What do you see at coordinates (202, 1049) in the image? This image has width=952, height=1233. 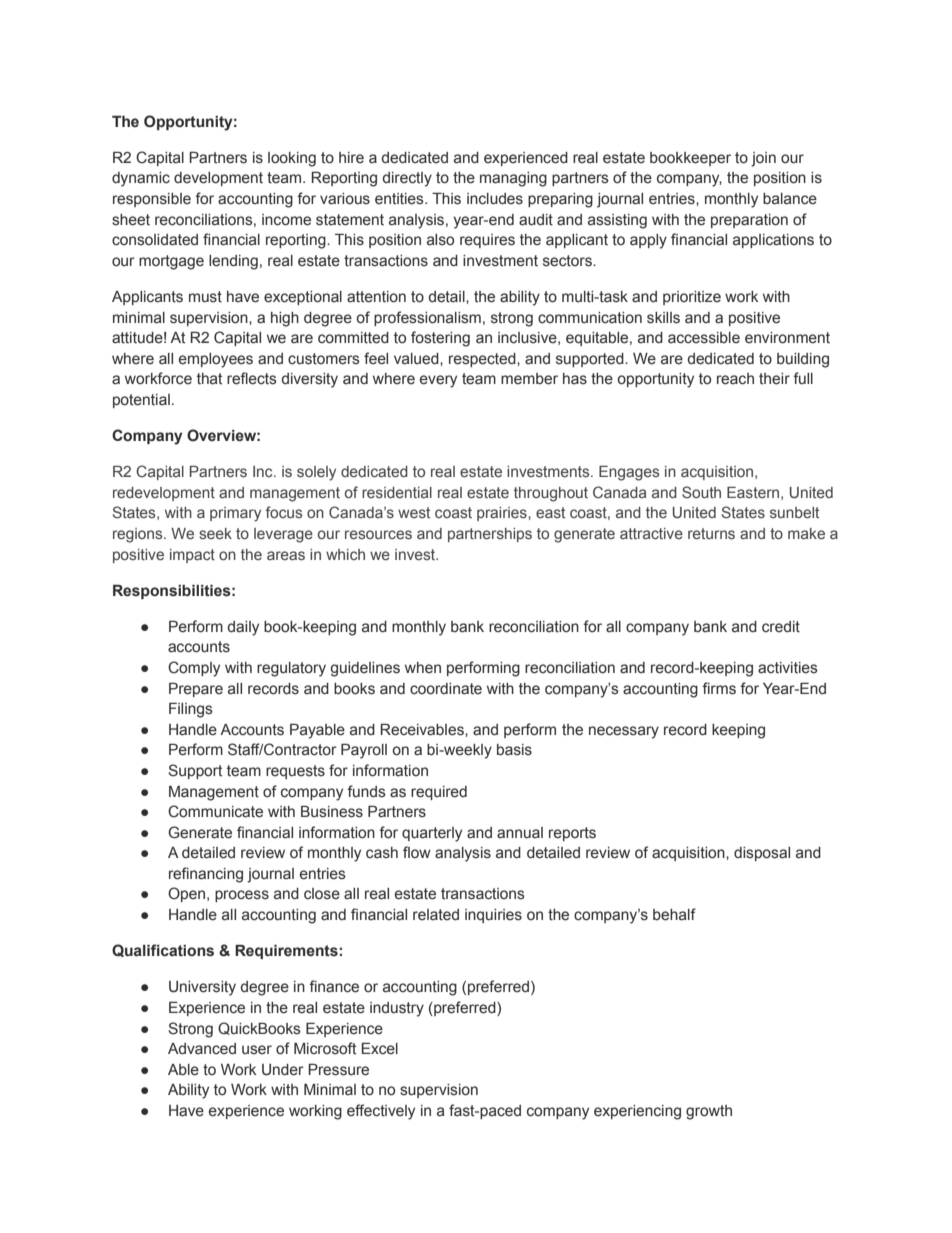 I see `Advanced` at bounding box center [202, 1049].
